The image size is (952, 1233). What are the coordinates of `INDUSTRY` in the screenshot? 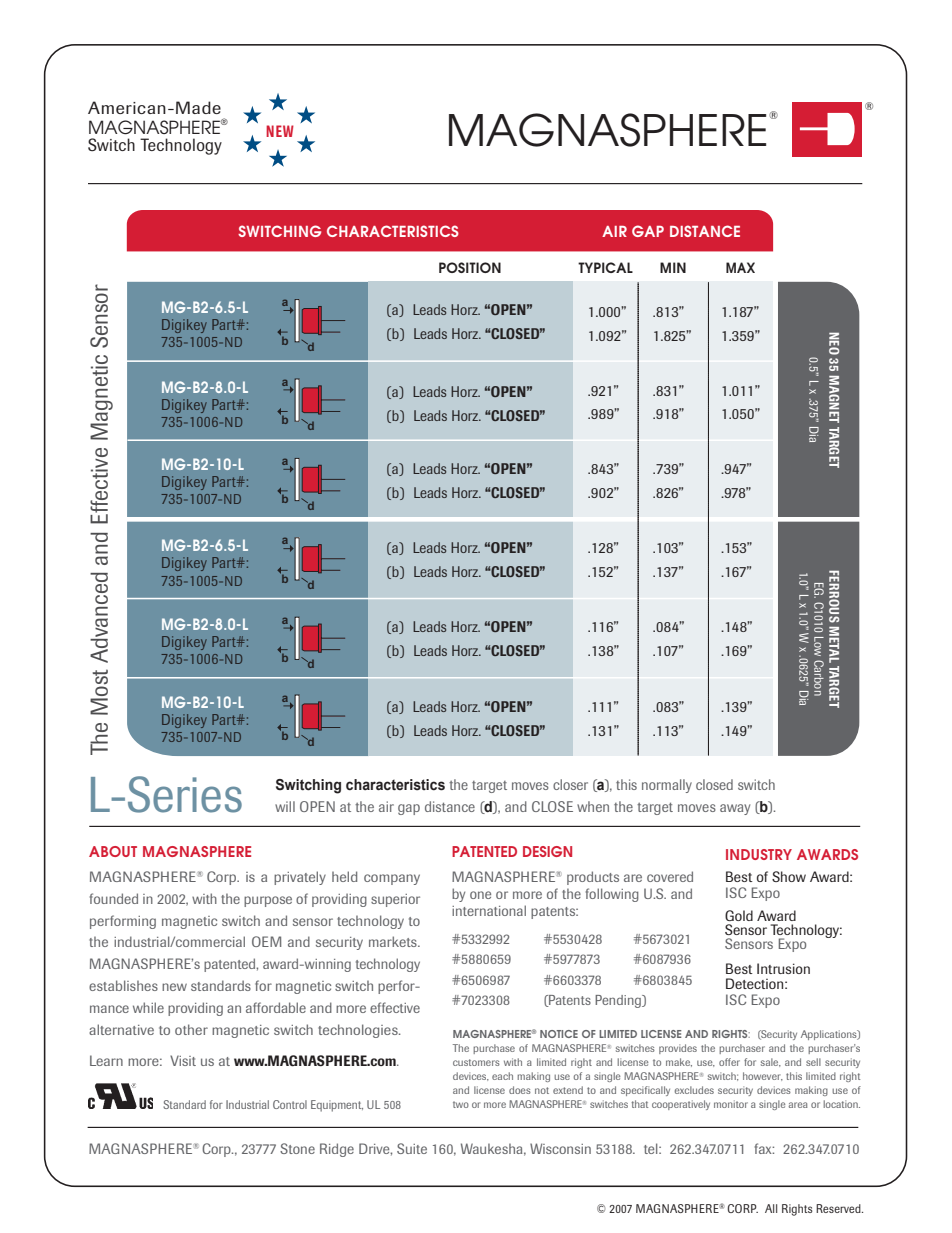 It's located at (759, 854).
